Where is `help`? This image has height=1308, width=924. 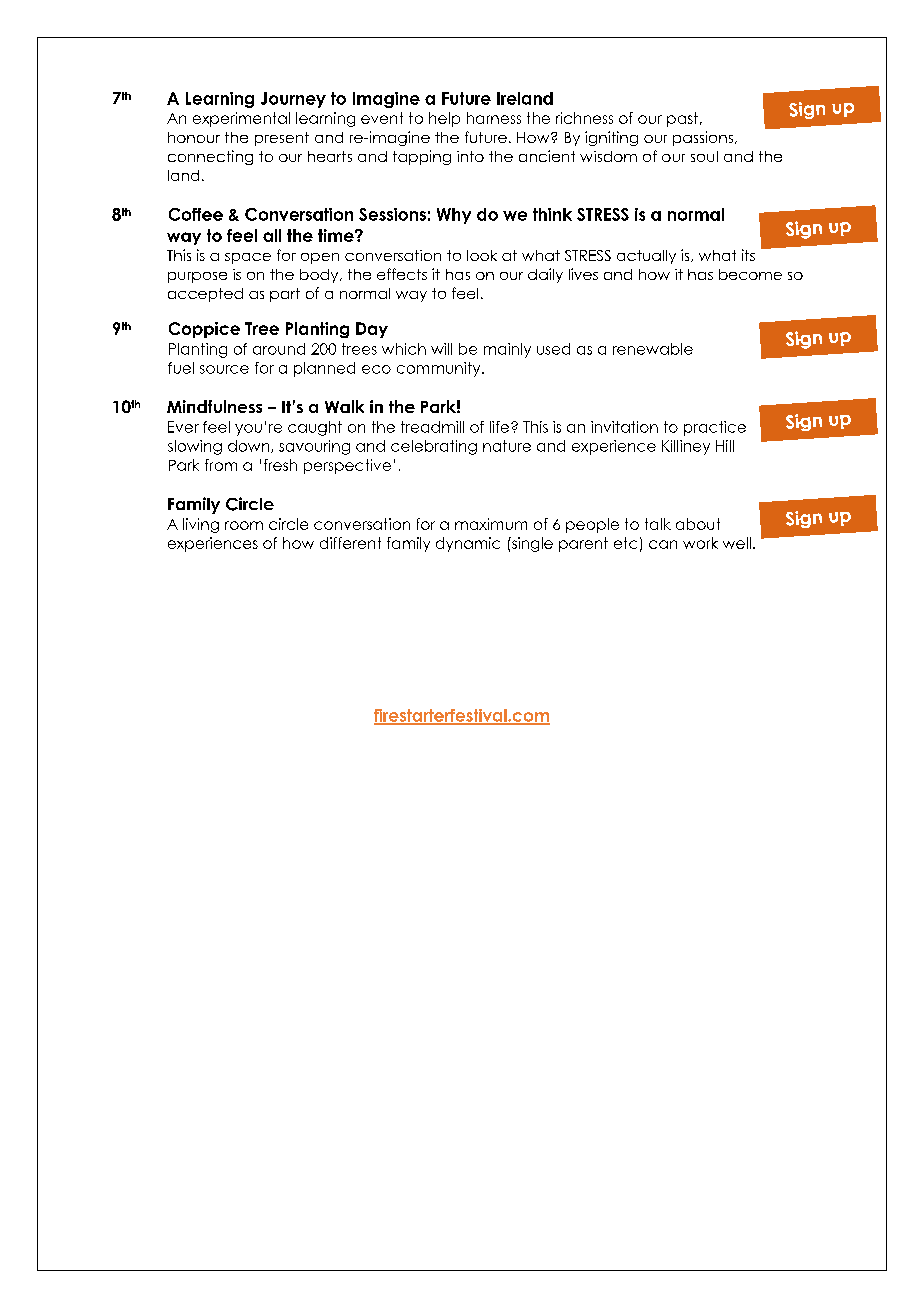 help is located at coordinates (444, 119).
